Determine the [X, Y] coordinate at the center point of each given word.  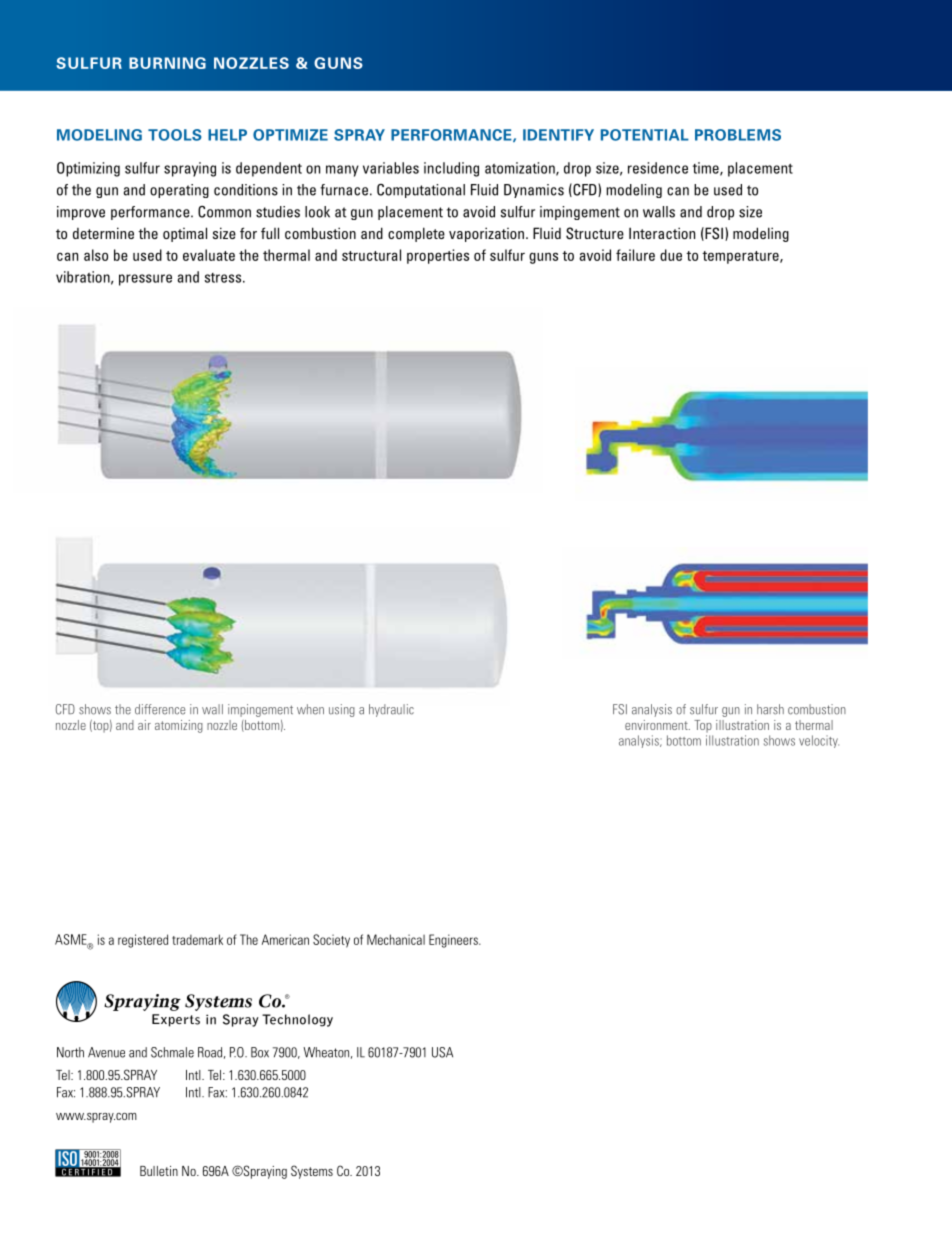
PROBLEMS [738, 135]
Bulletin [159, 1171]
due [671, 255]
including [451, 169]
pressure [145, 280]
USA [442, 1052]
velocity [819, 741]
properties [438, 256]
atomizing [179, 726]
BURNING [167, 63]
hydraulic [391, 710]
